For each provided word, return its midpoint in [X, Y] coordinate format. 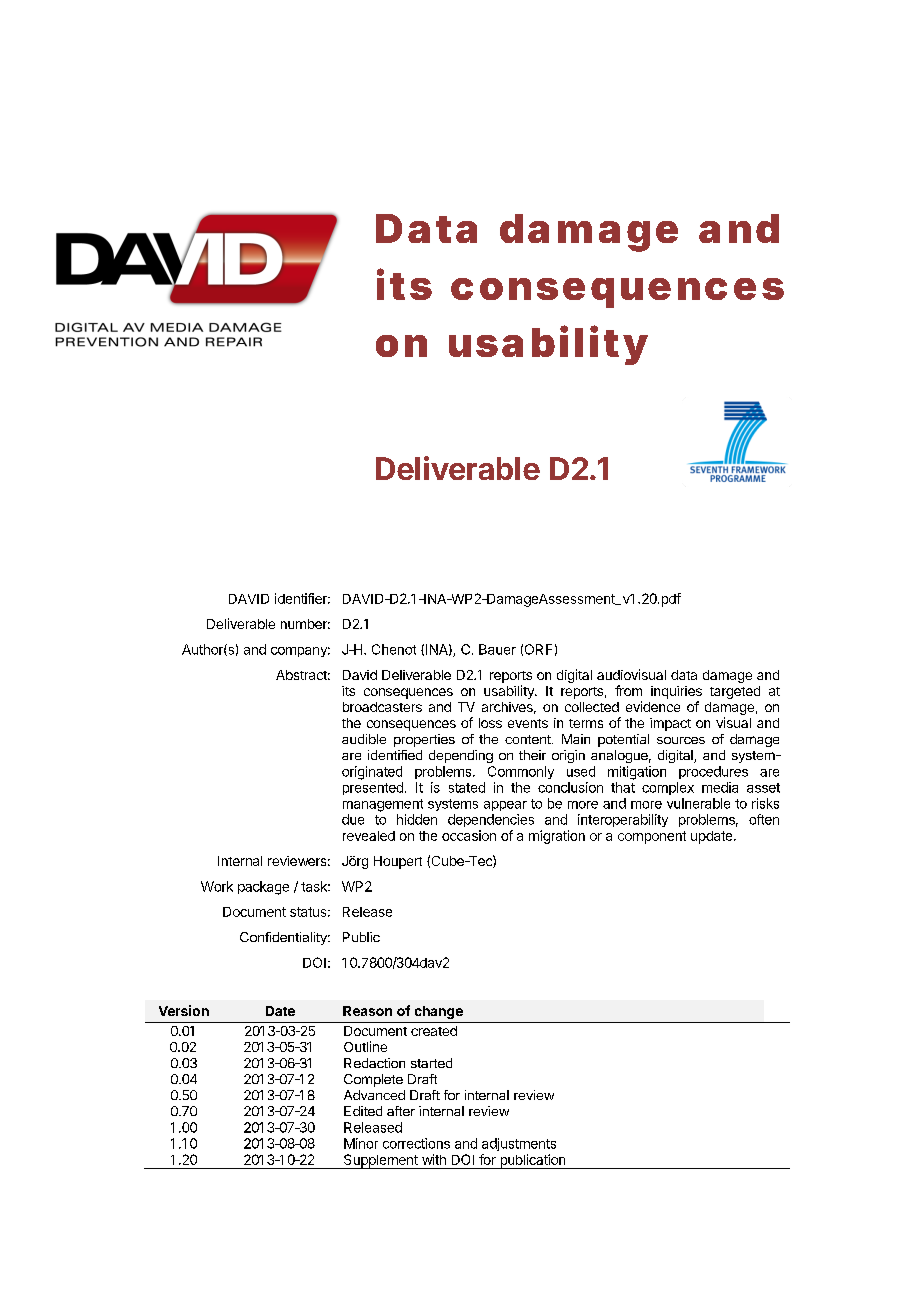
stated [467, 787]
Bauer [497, 649]
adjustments [519, 1144]
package [263, 888]
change [439, 1012]
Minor [361, 1143]
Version [184, 1010]
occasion [469, 835]
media [720, 787]
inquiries [676, 692]
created [434, 1031]
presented [373, 788]
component [652, 837]
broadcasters [382, 707]
